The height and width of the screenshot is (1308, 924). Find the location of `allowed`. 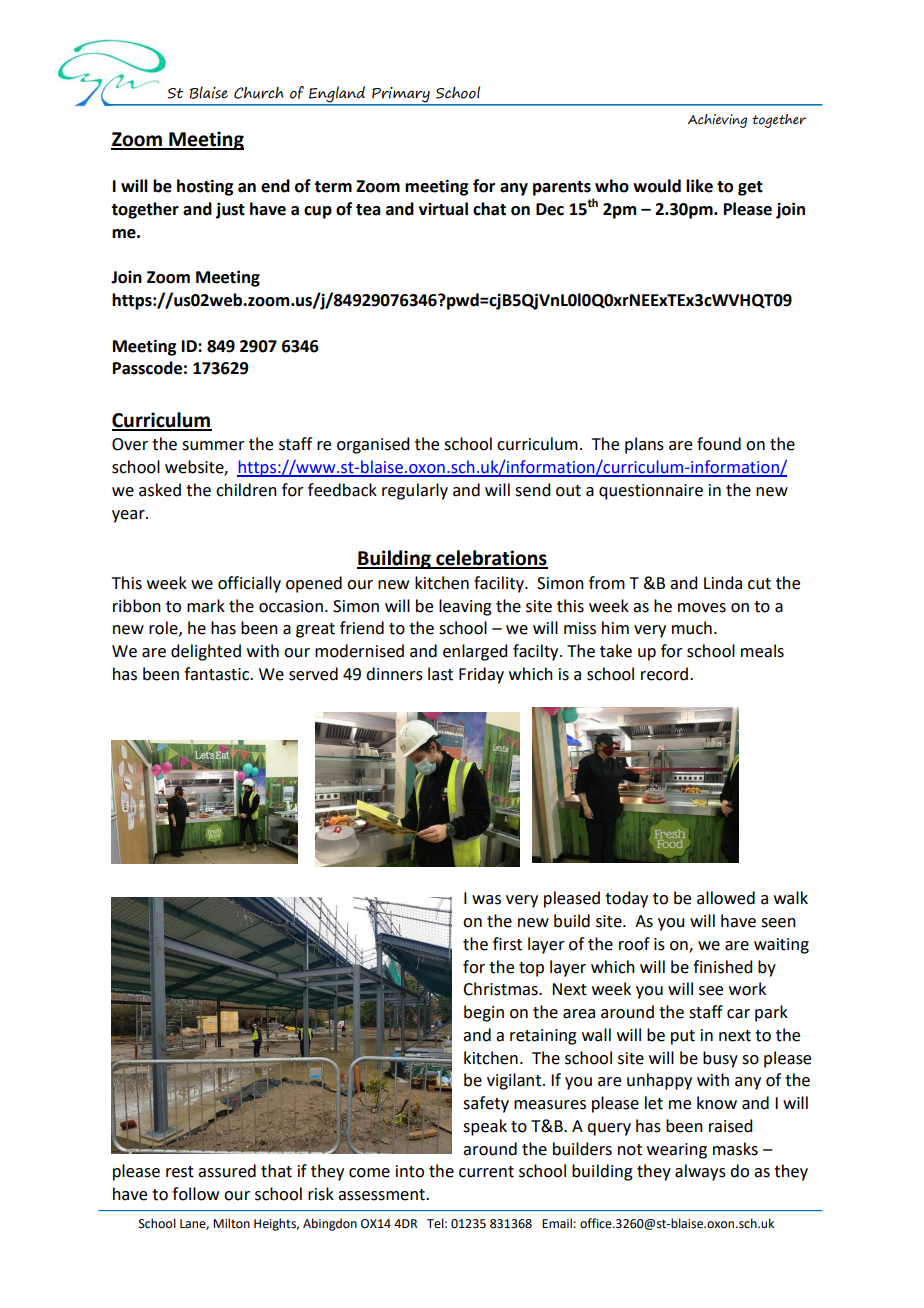

allowed is located at coordinates (726, 898).
